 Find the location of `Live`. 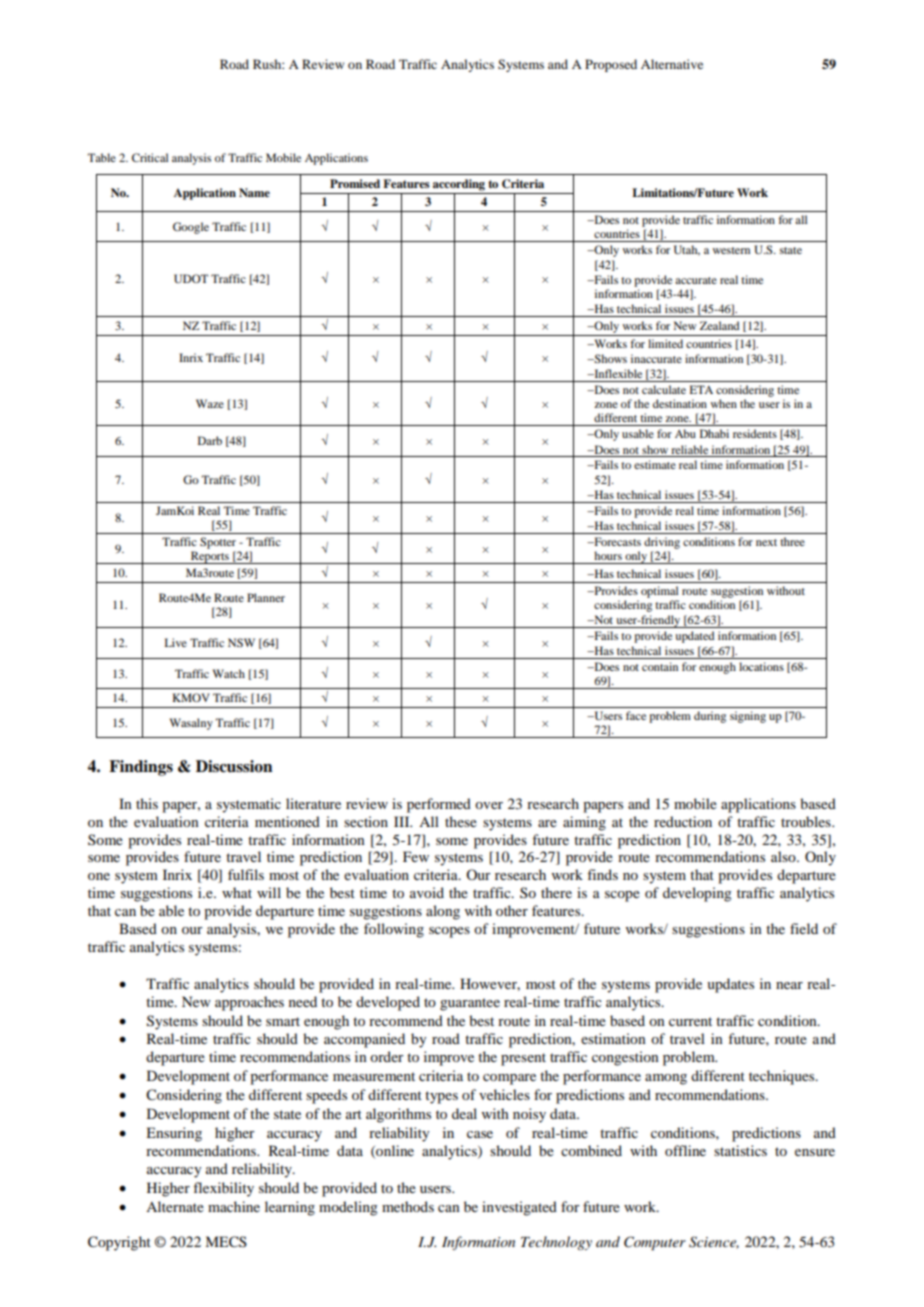

Live is located at coordinates (176, 642).
